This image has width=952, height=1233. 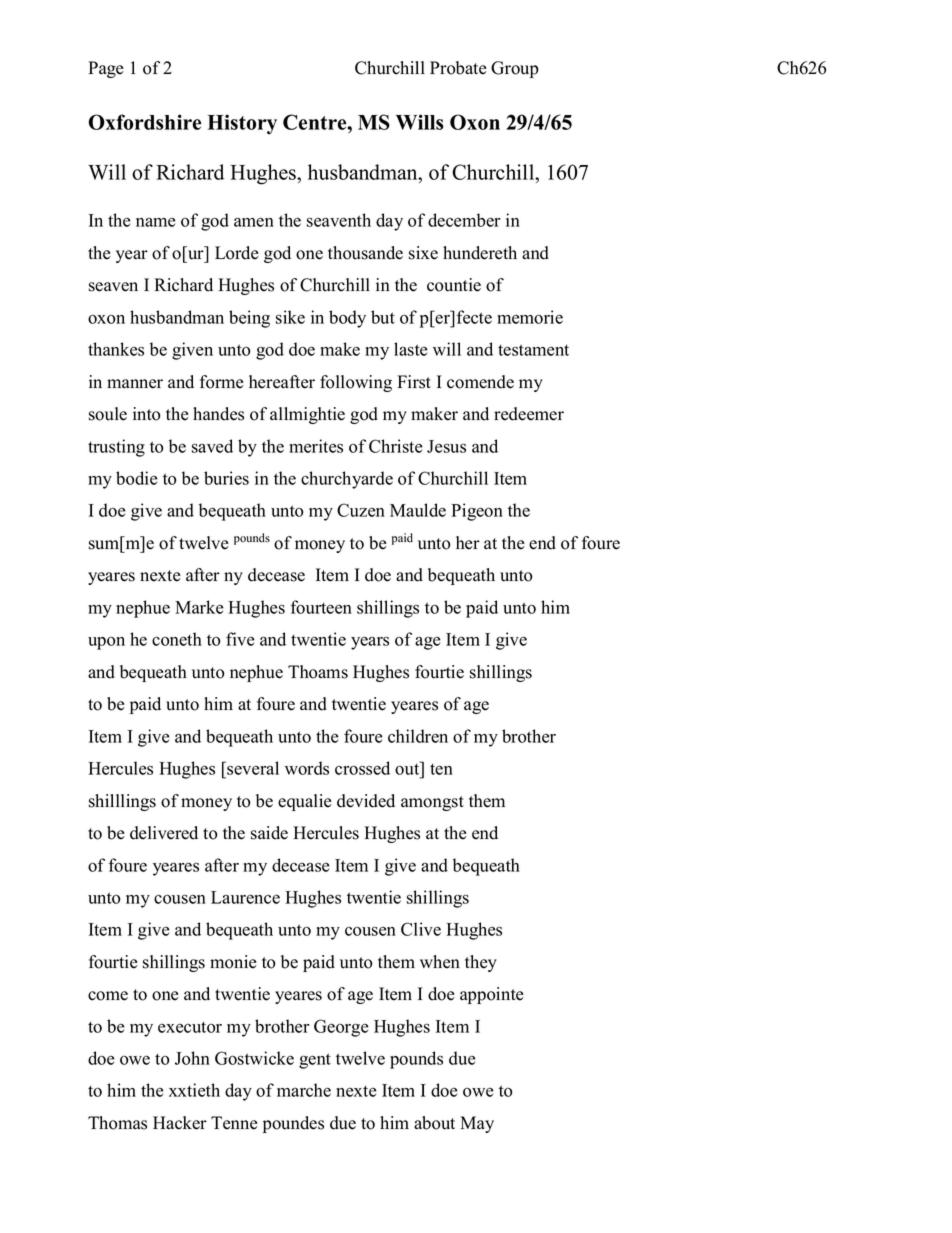 What do you see at coordinates (477, 1124) in the image?
I see `May` at bounding box center [477, 1124].
